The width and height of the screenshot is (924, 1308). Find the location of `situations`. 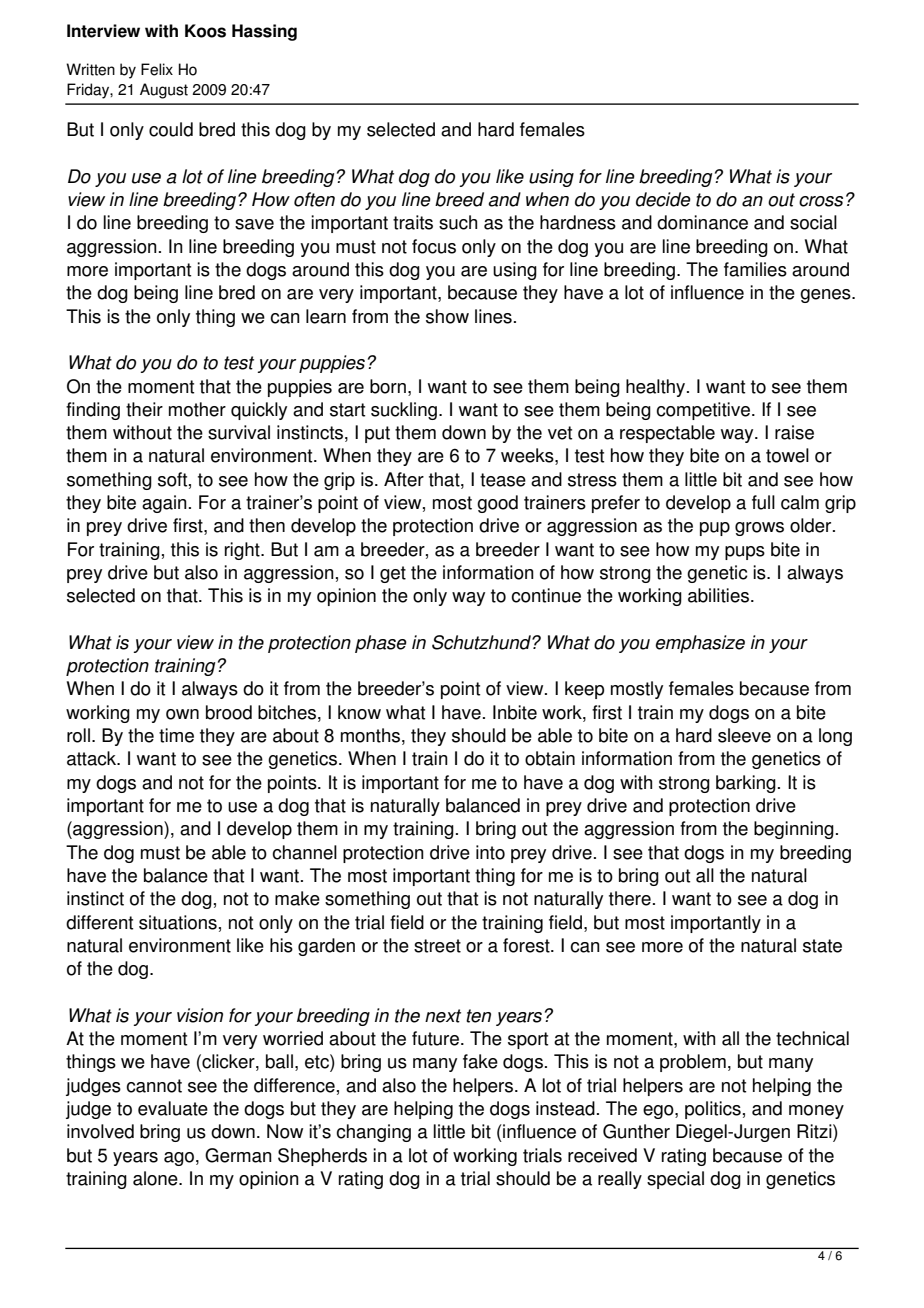

situations is located at coordinates (178, 922).
